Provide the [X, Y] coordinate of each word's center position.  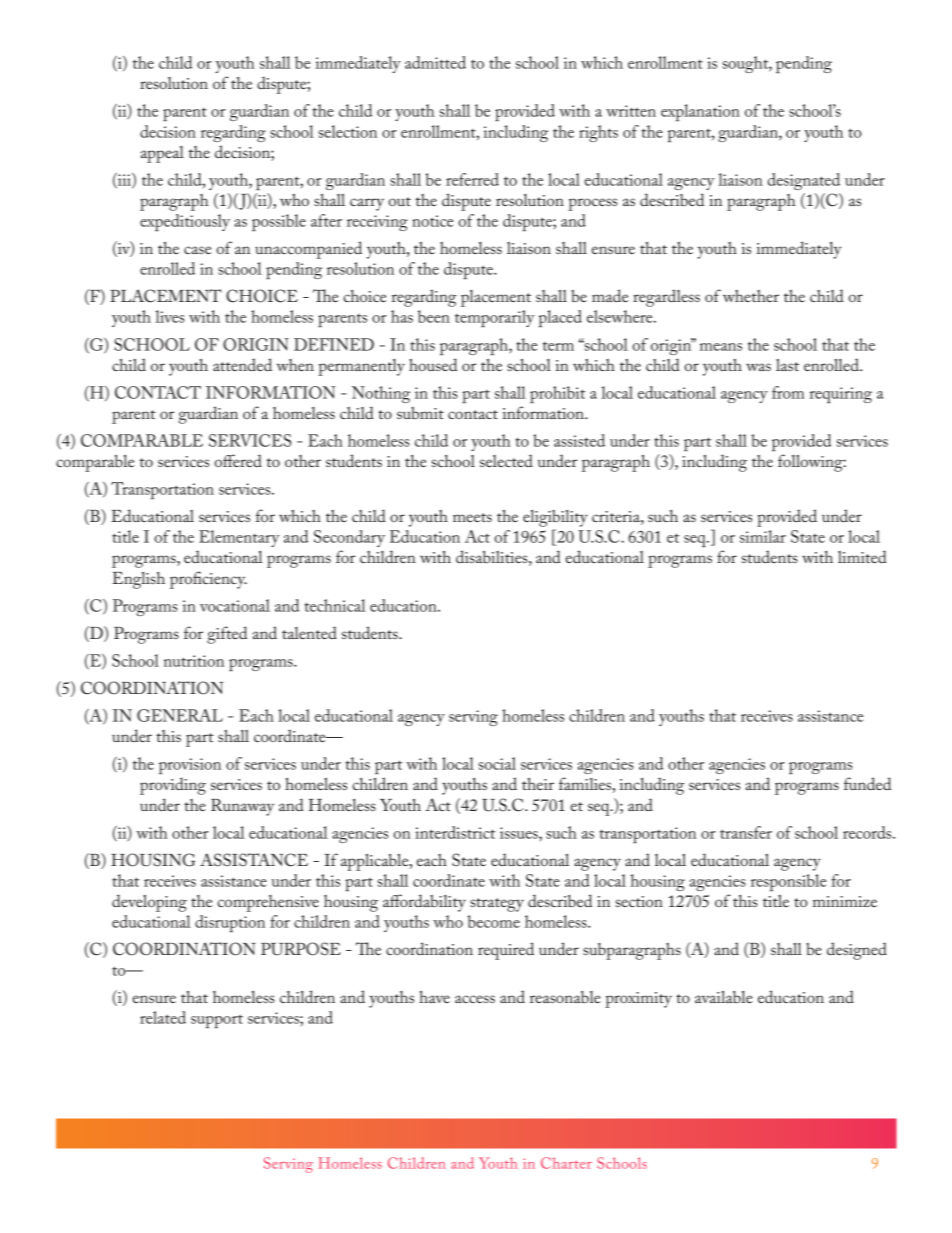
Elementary [239, 538]
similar [763, 536]
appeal [162, 154]
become [493, 921]
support [217, 1021]
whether [751, 296]
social [497, 763]
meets [472, 517]
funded [867, 783]
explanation [700, 112]
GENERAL [180, 715]
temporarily [495, 318]
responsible [788, 882]
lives [170, 316]
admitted [435, 62]
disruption [230, 923]
